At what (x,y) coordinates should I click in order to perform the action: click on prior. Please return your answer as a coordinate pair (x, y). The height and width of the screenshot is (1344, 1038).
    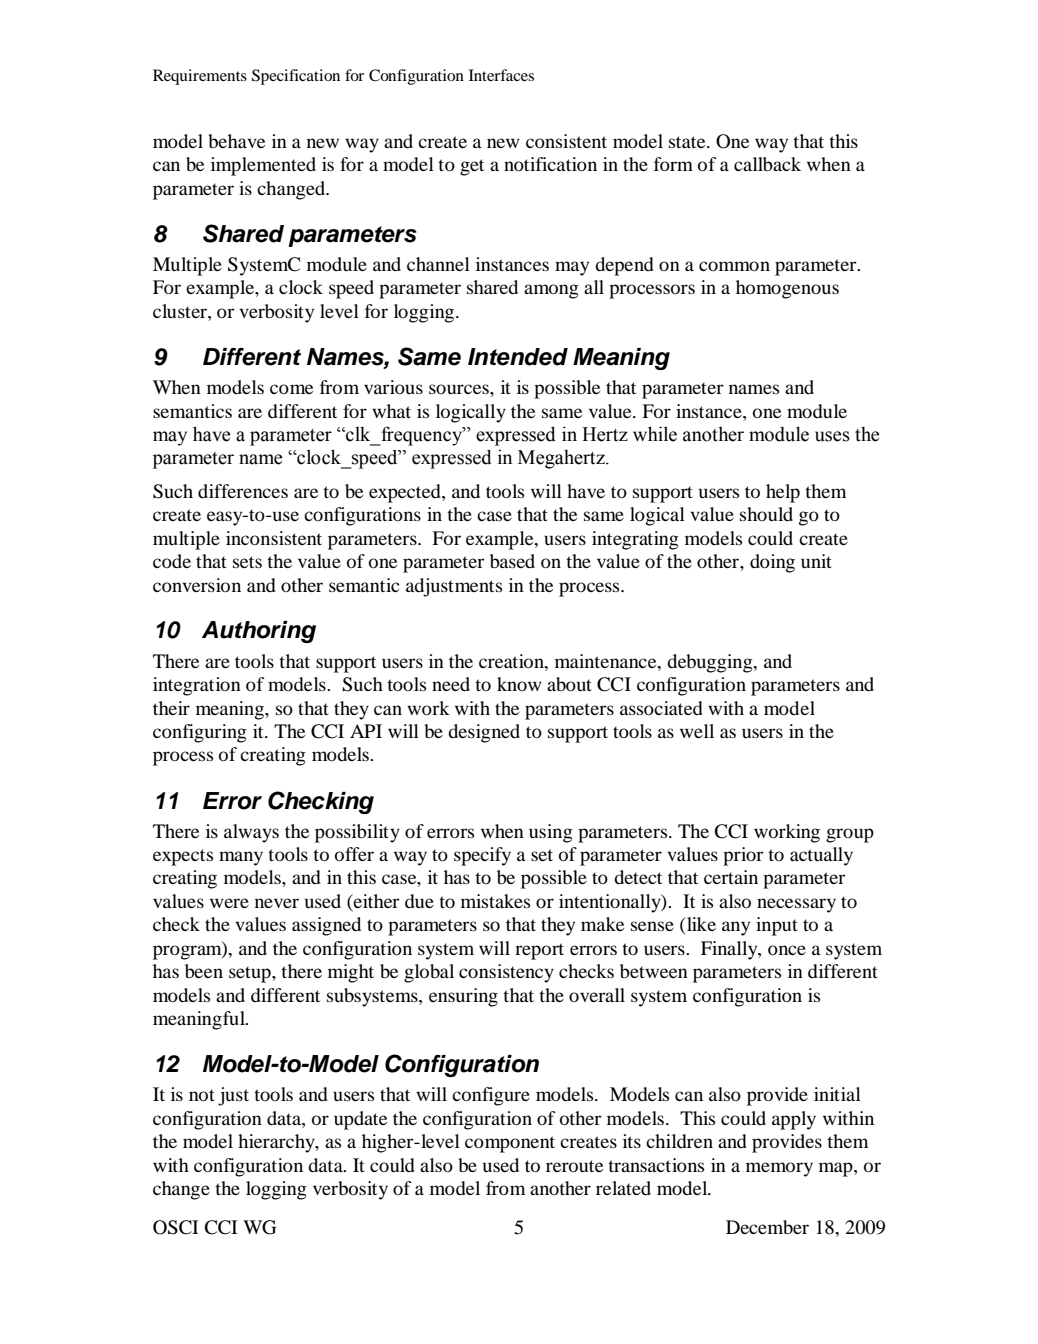
    Looking at the image, I should click on (743, 856).
